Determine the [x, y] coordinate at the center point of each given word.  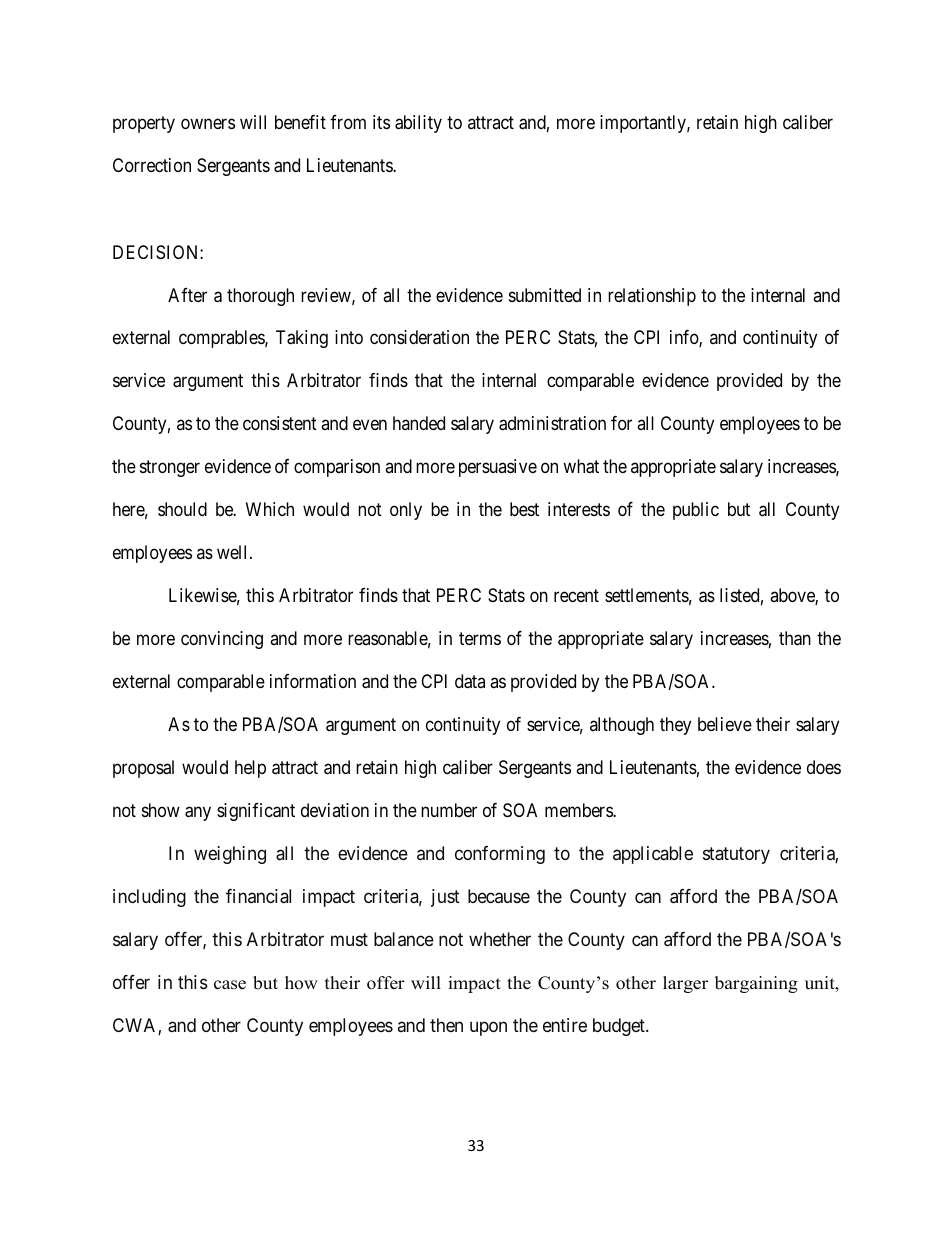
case [230, 985]
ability [418, 124]
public [696, 511]
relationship [652, 297]
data [470, 681]
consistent [280, 423]
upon [488, 1028]
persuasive [498, 468]
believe [725, 724]
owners [208, 124]
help [250, 769]
